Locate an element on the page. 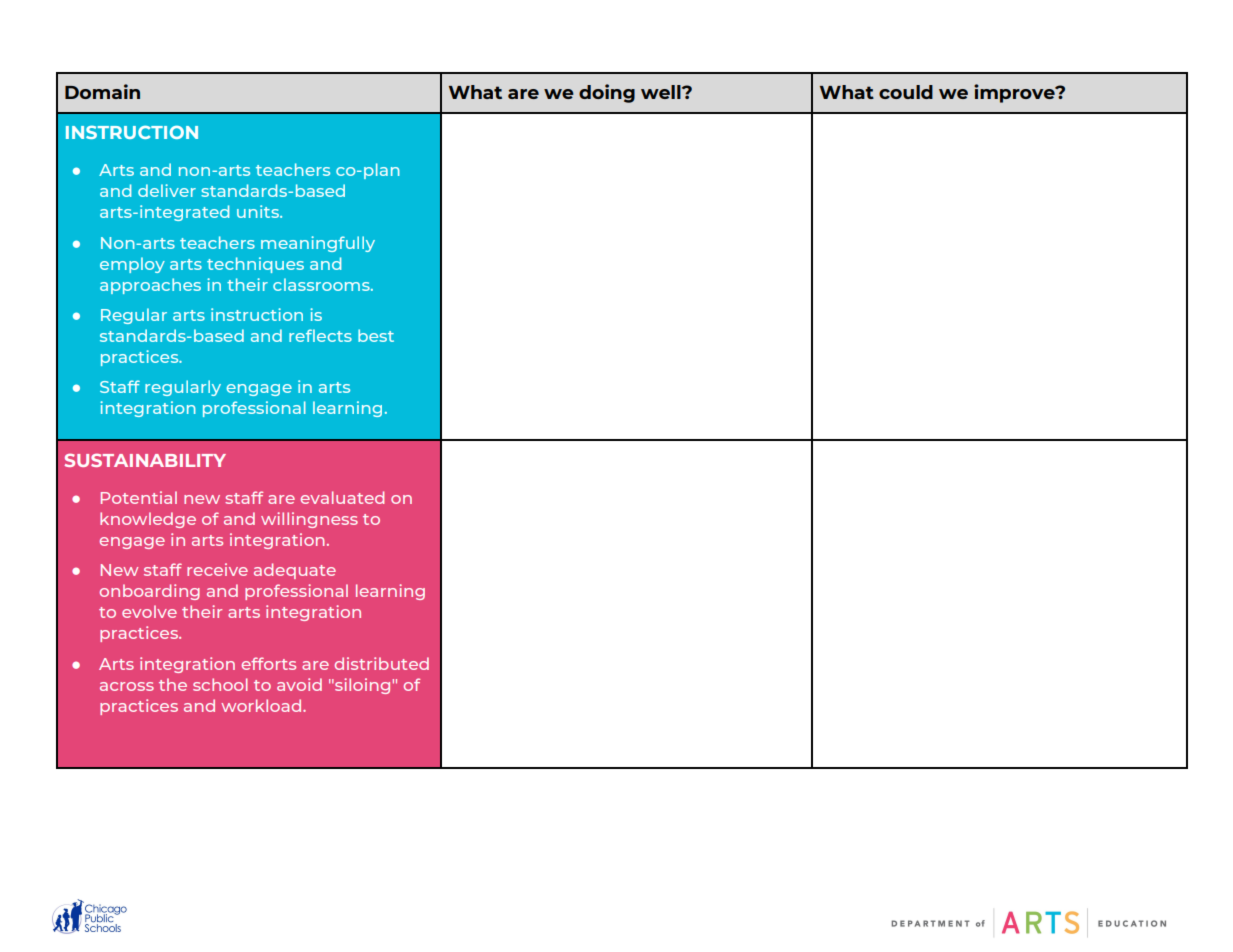 The width and height of the page is (1233, 952). school is located at coordinates (220, 684).
